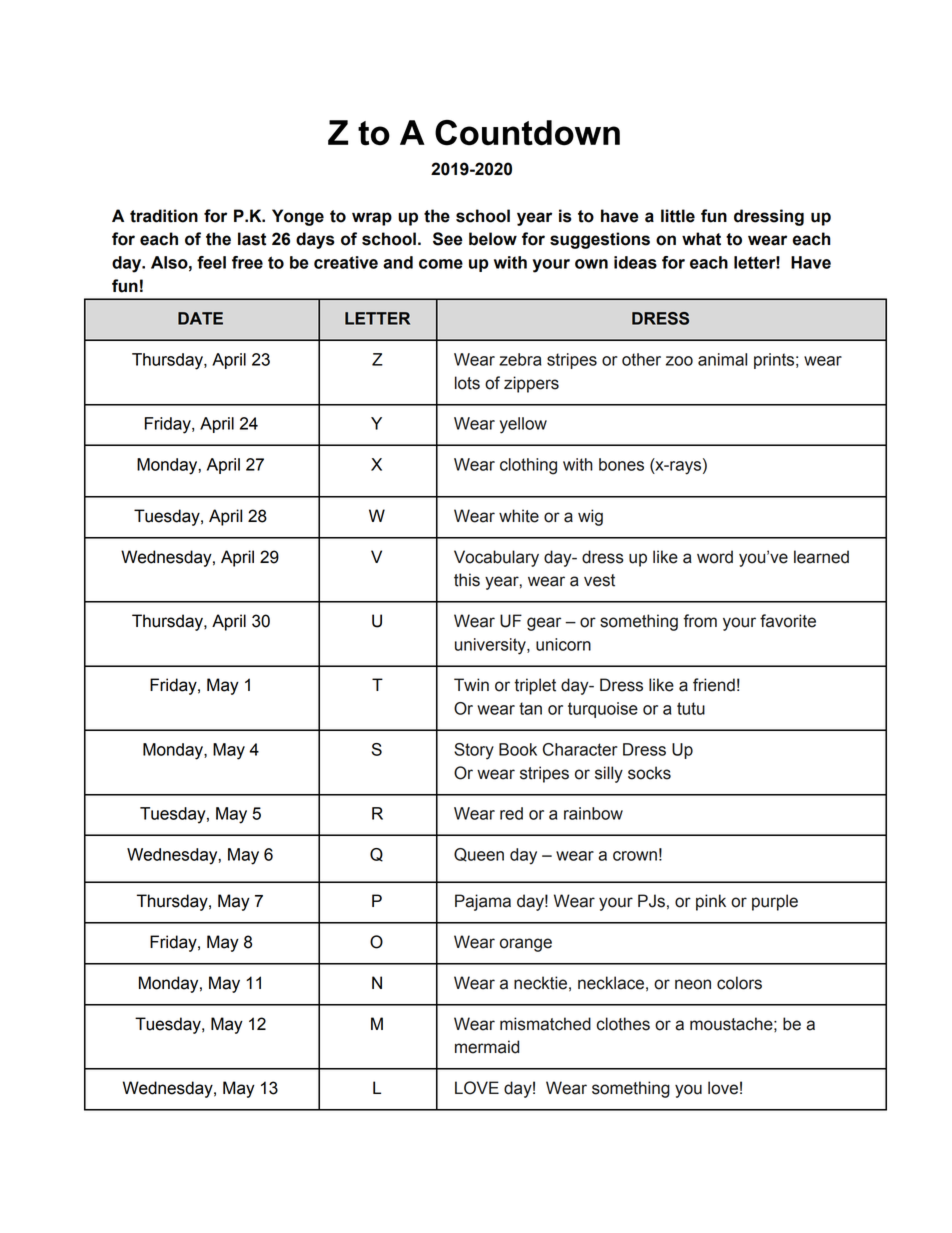 This screenshot has width=952, height=1233. What do you see at coordinates (545, 1024) in the screenshot?
I see `mismatched` at bounding box center [545, 1024].
